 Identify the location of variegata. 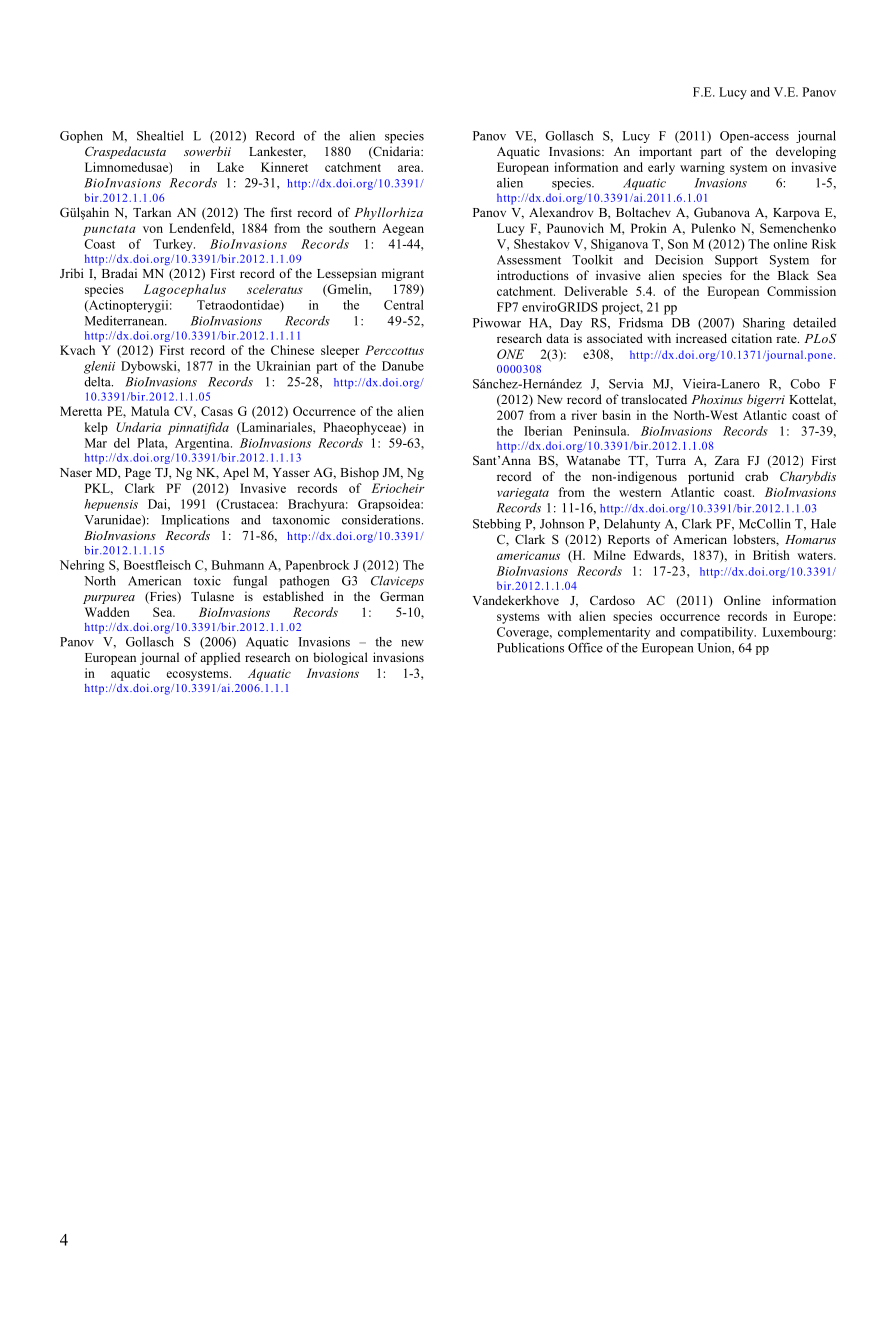
(523, 494).
